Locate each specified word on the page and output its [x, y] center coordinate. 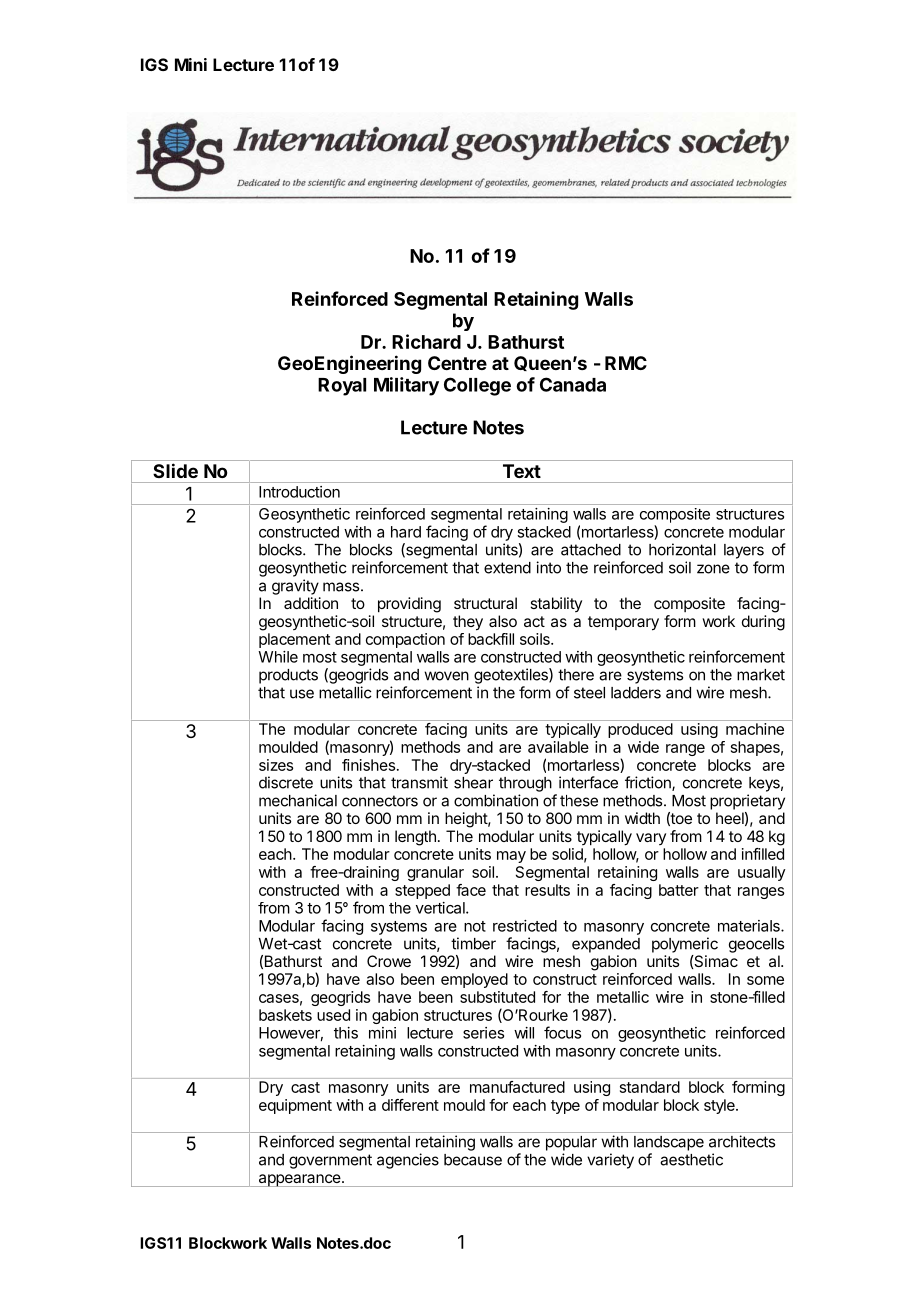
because [473, 1160]
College [477, 386]
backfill [491, 639]
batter [679, 890]
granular [435, 873]
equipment [295, 1106]
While [278, 657]
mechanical [298, 800]
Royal [342, 387]
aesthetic [691, 1159]
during [763, 623]
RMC [626, 363]
